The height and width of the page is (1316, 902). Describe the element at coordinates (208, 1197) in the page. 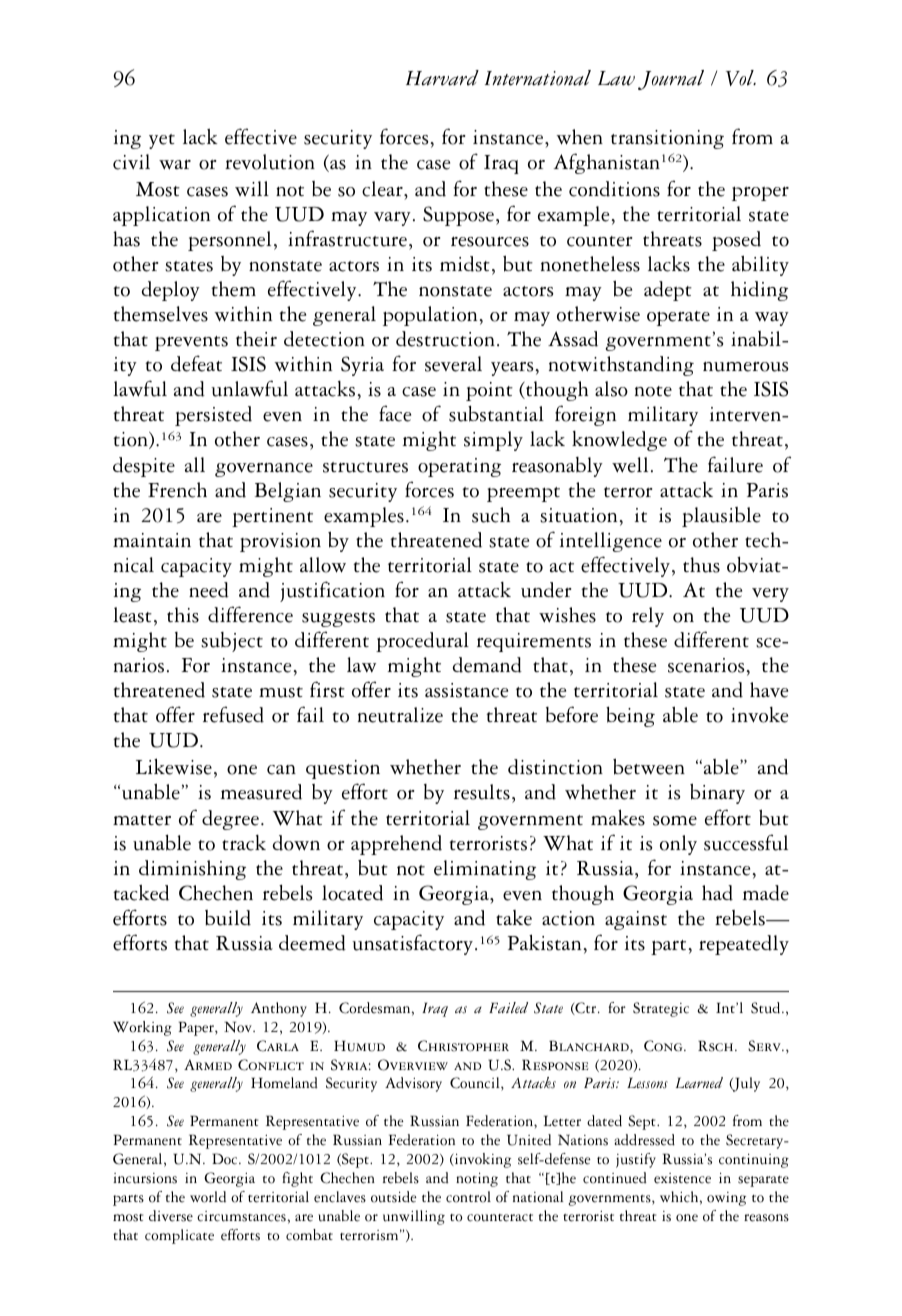

I see `world` at that location.
